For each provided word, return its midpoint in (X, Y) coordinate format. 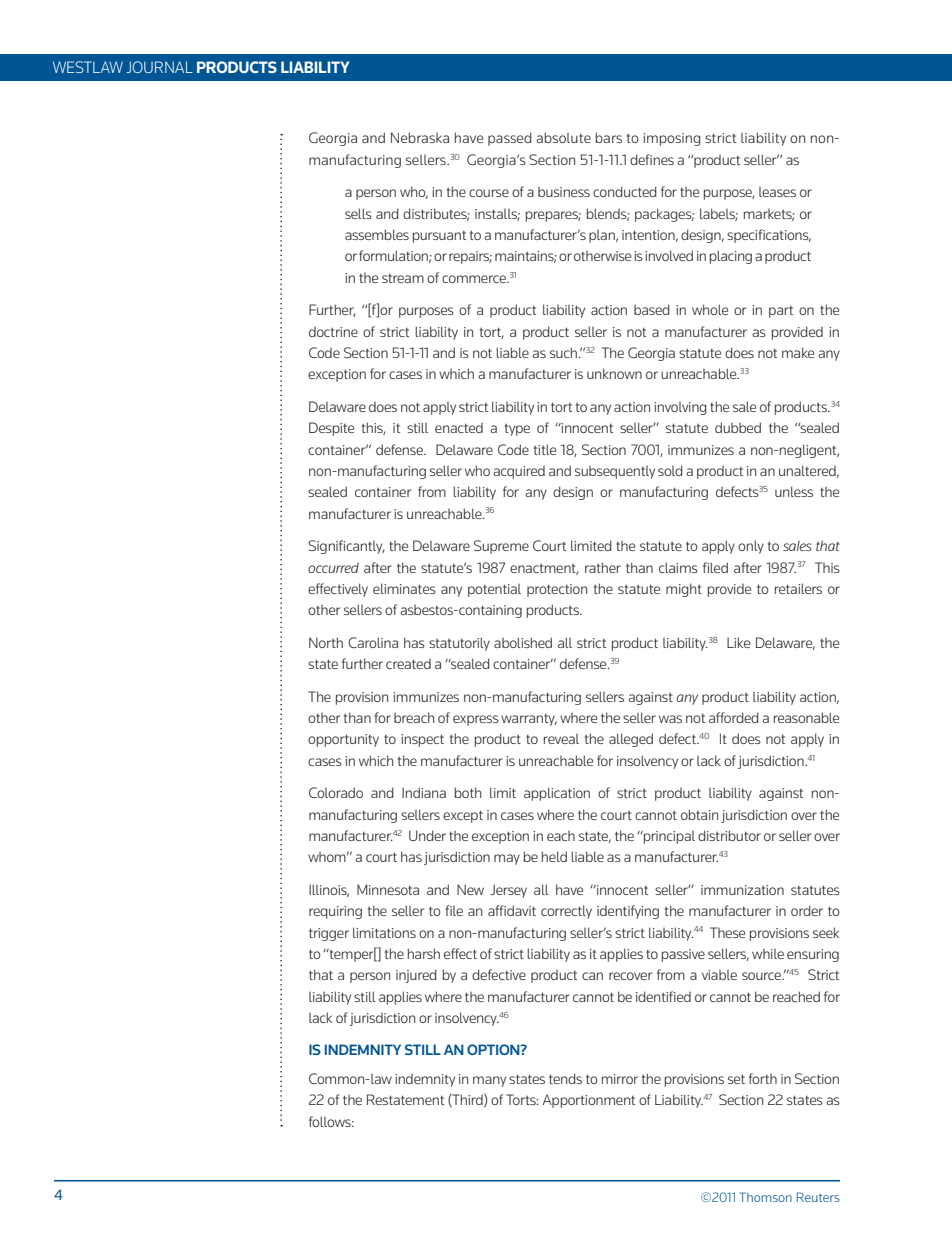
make (798, 352)
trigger (329, 934)
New (470, 889)
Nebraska (420, 137)
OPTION (494, 1049)
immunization (742, 890)
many (489, 1081)
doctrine (333, 332)
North (326, 642)
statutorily (459, 644)
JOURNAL (159, 67)
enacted (459, 428)
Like (738, 642)
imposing (672, 139)
